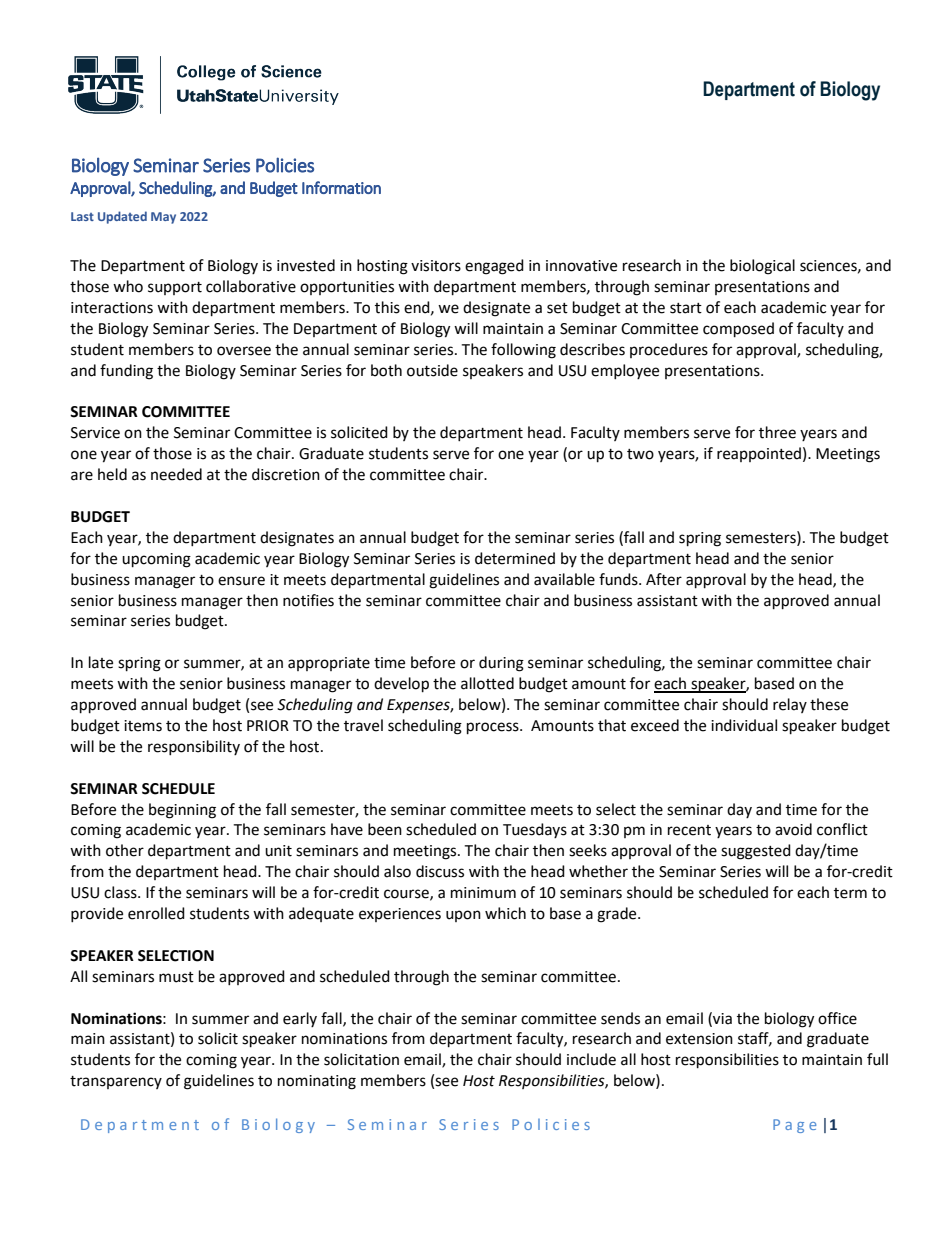  Describe the element at coordinates (163, 218) in the screenshot. I see `May` at that location.
